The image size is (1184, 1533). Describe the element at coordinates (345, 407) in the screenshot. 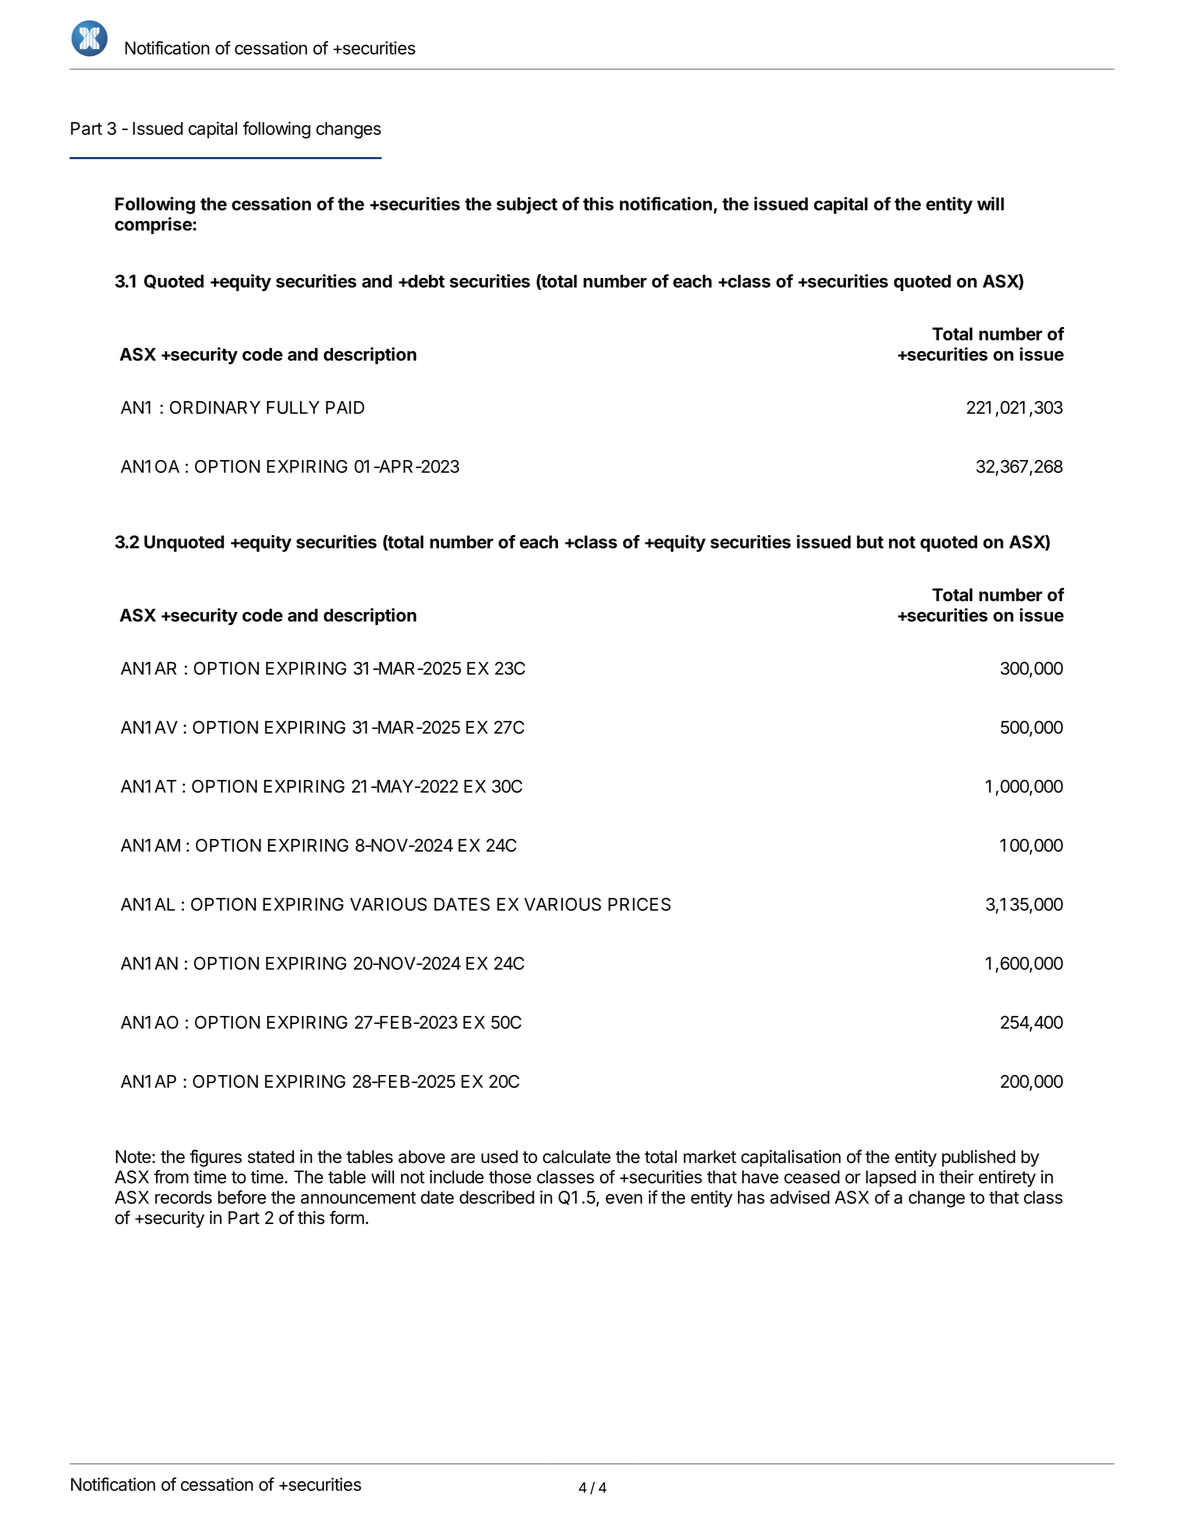

I see `PAID` at that location.
